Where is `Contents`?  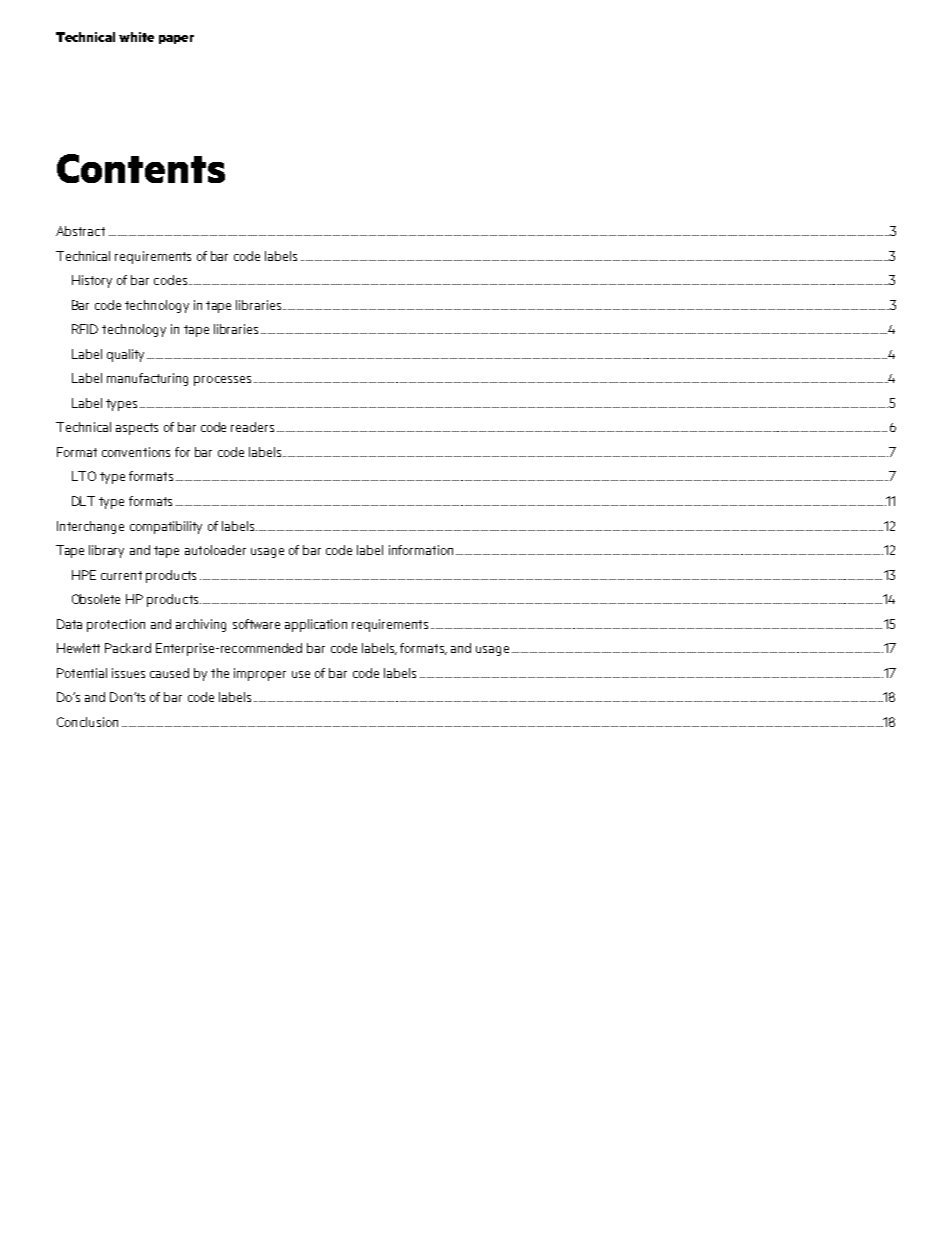 Contents is located at coordinates (141, 168).
